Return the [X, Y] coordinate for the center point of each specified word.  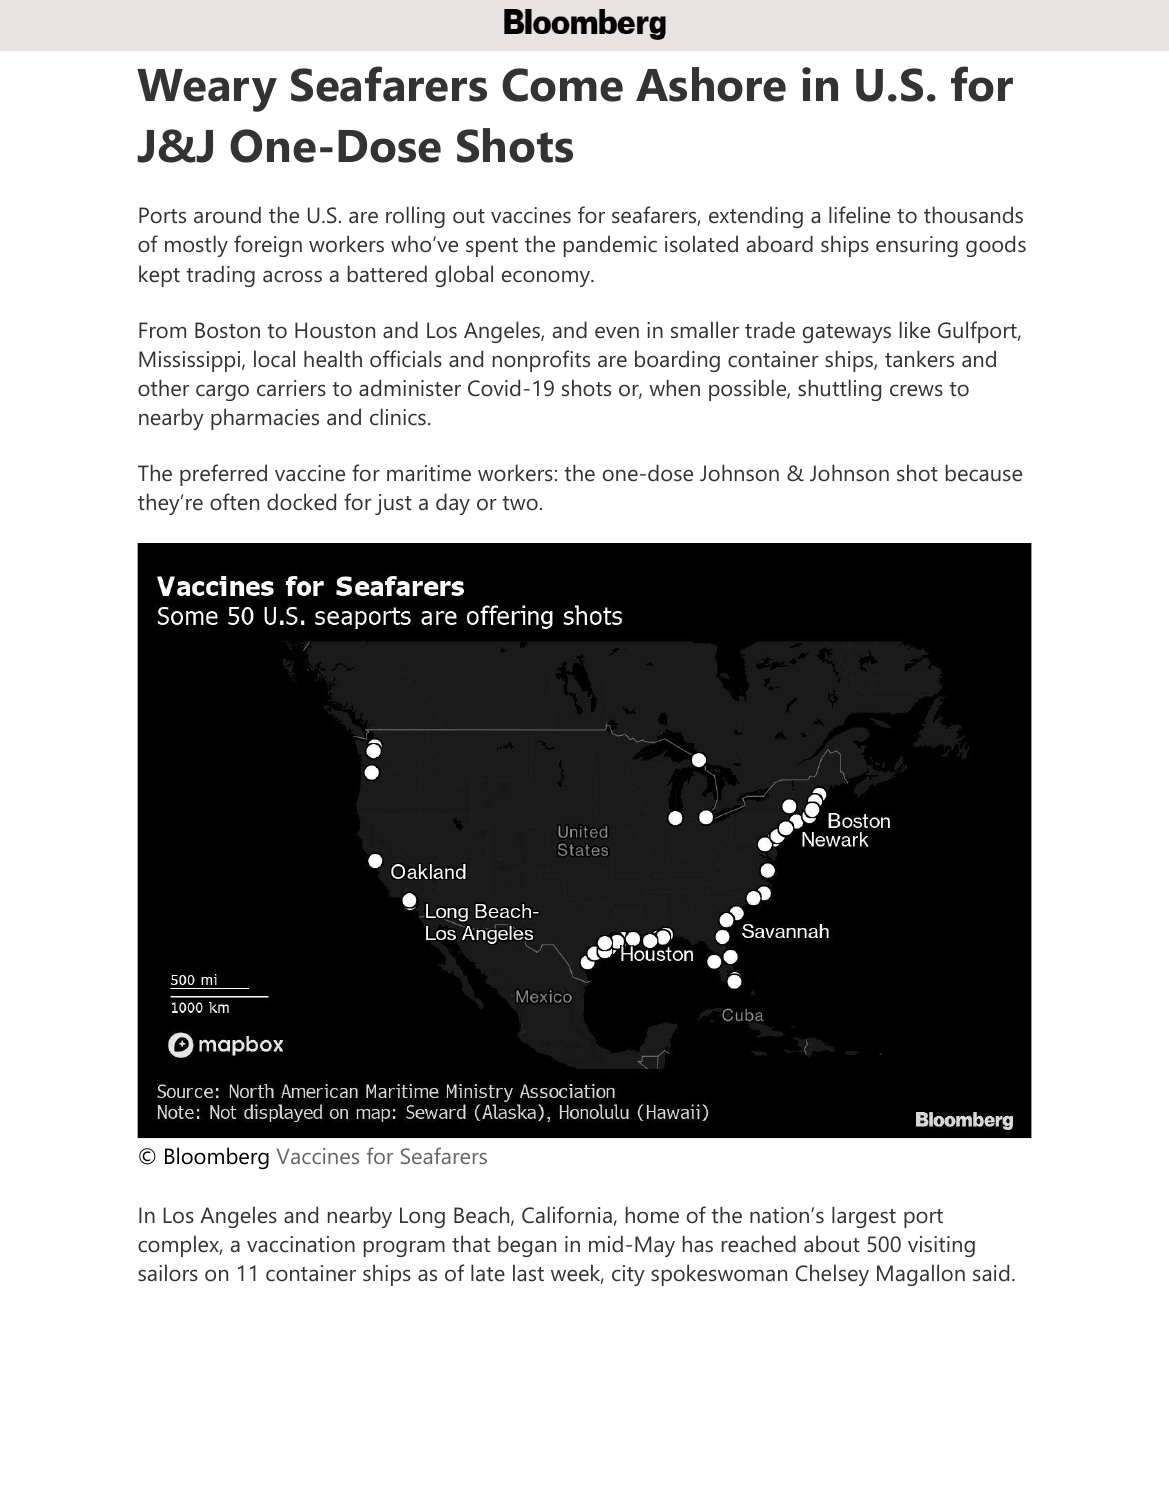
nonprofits [541, 361]
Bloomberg [217, 1158]
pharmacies [265, 419]
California [567, 1215]
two [520, 503]
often [234, 502]
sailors [168, 1273]
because [984, 473]
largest [864, 1217]
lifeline [859, 215]
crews [916, 390]
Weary [207, 90]
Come [562, 85]
